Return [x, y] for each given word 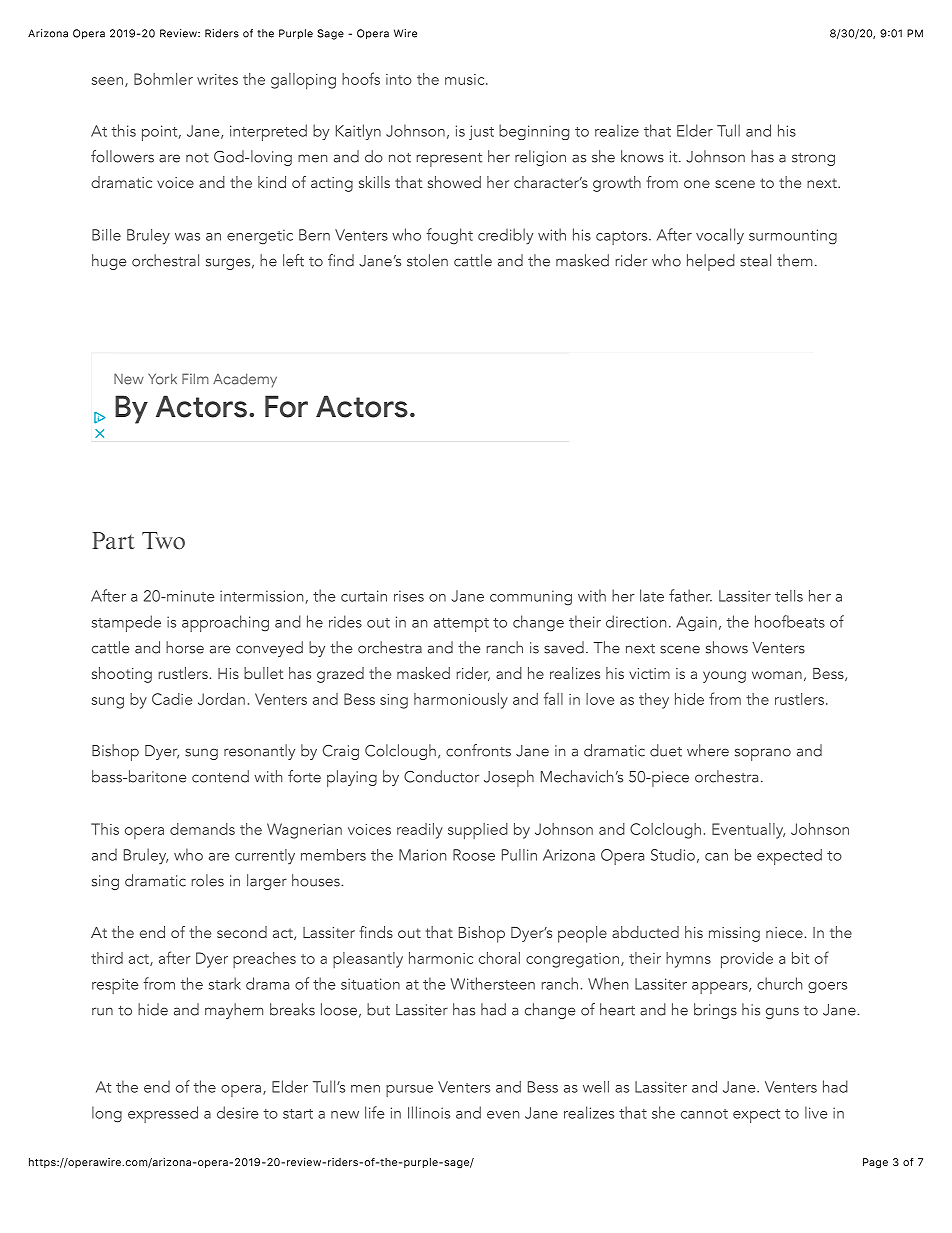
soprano [763, 754]
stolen [427, 260]
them [794, 260]
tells [789, 596]
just [481, 132]
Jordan [221, 699]
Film [195, 378]
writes [217, 79]
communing [531, 598]
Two [163, 540]
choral [499, 958]
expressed [163, 1114]
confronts [478, 750]
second [242, 932]
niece [784, 932]
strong [813, 159]
